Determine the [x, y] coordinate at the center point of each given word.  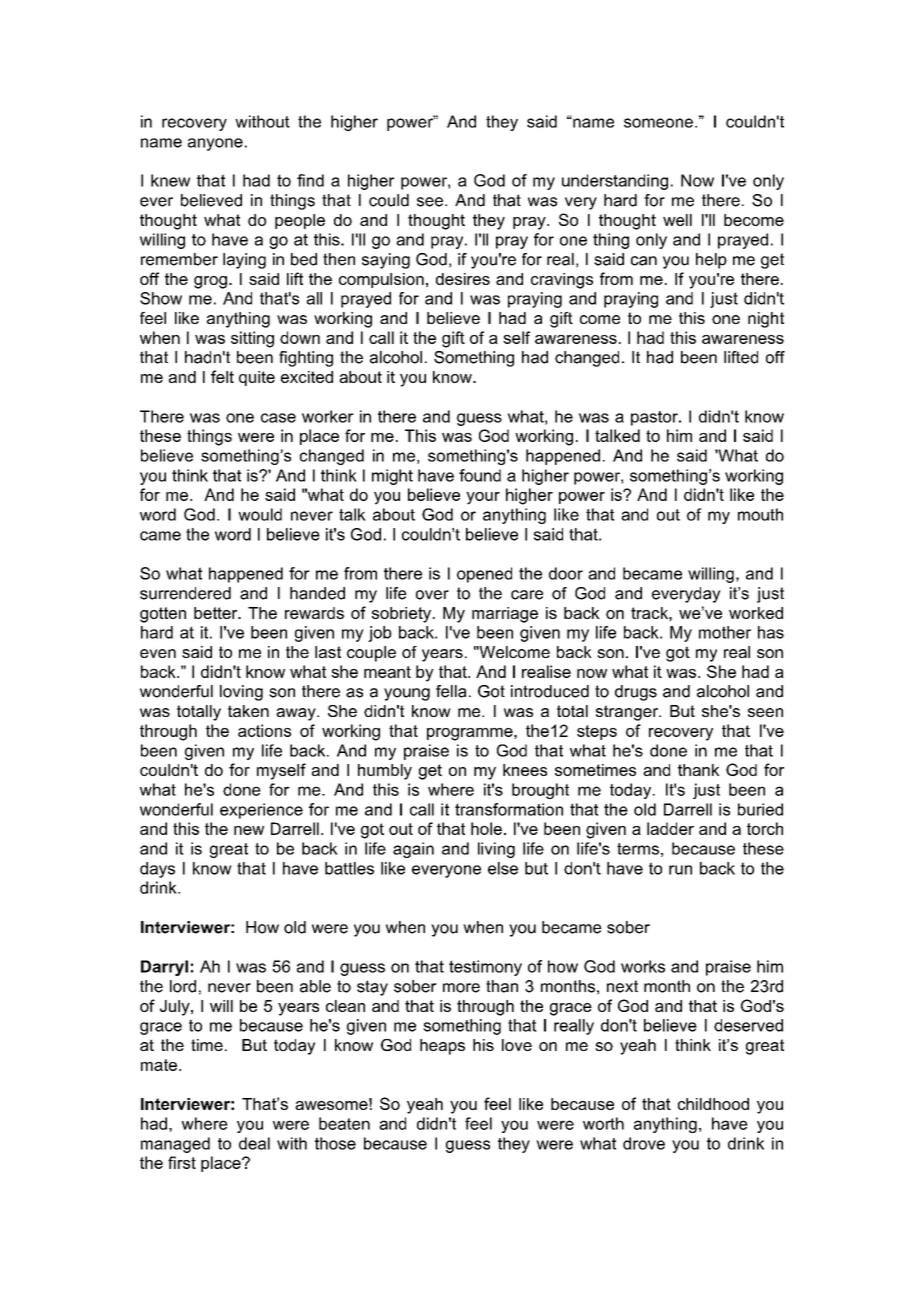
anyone [215, 144]
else [503, 868]
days [157, 870]
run [680, 870]
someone [658, 123]
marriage [505, 615]
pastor [655, 418]
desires [463, 279]
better [217, 613]
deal [254, 1143]
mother [725, 632]
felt [222, 376]
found [480, 475]
